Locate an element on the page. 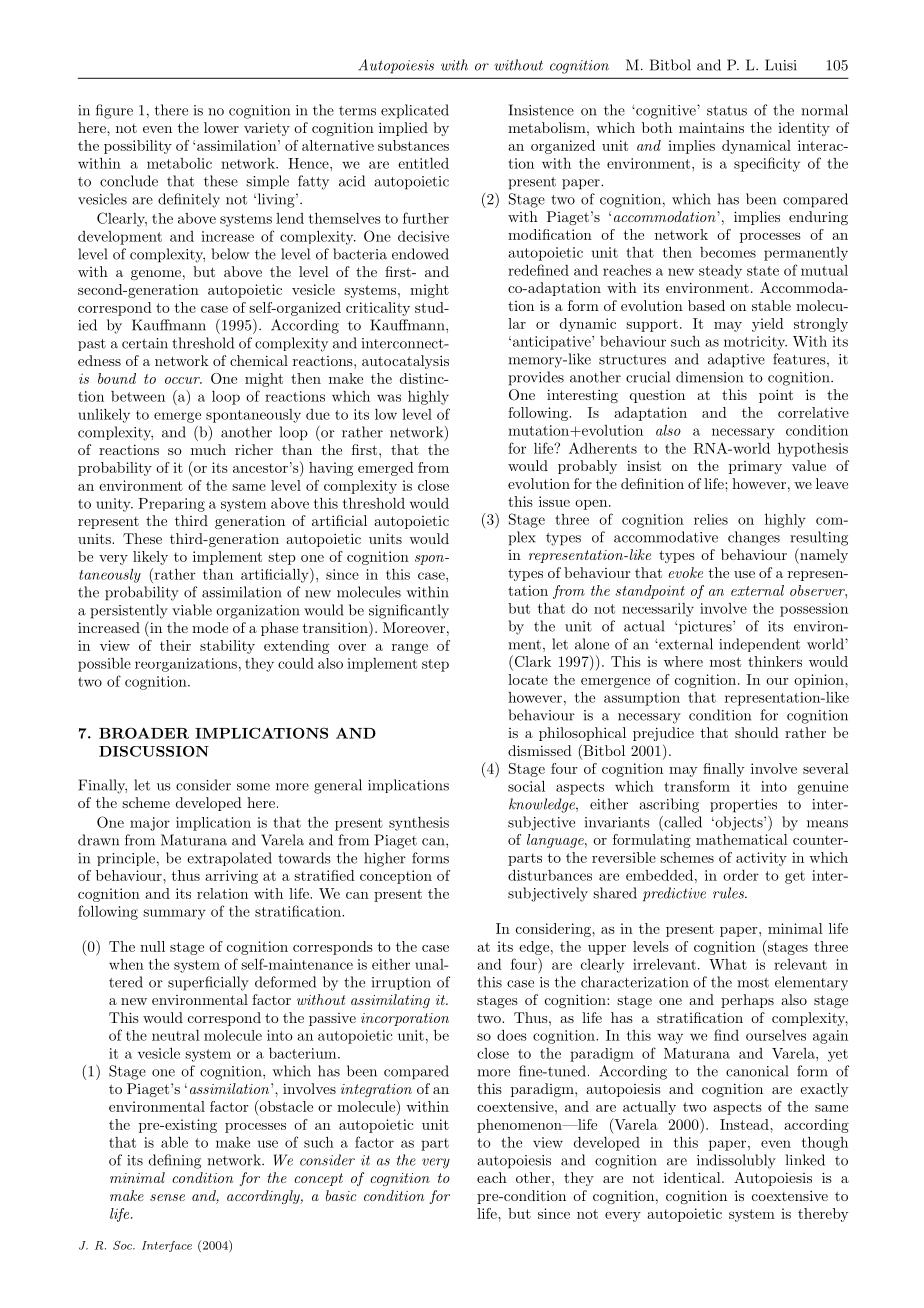 Image resolution: width=924 pixels, height=1308 pixels. metabolic is located at coordinates (179, 163).
